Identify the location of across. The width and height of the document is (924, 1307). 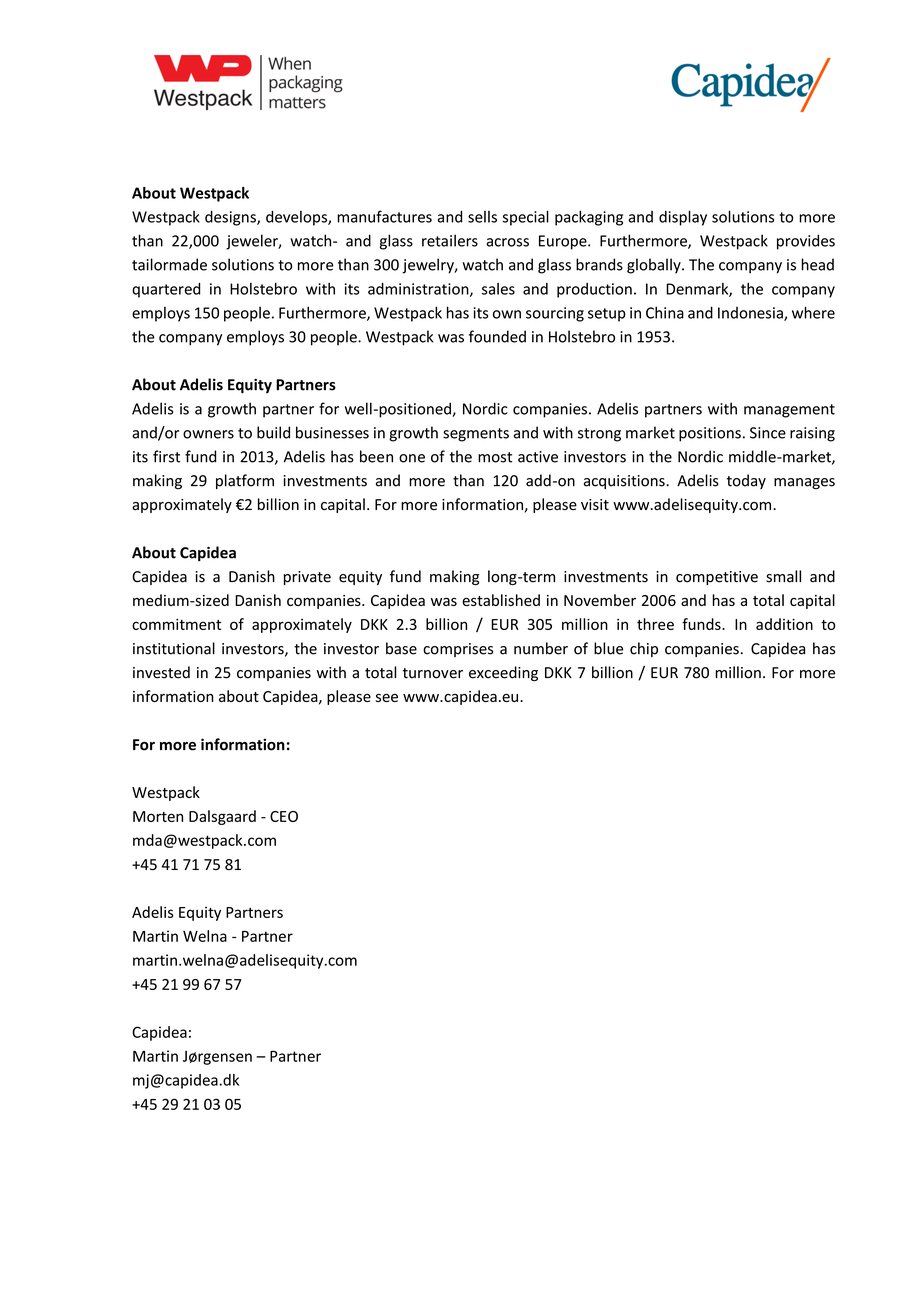
(507, 242).
